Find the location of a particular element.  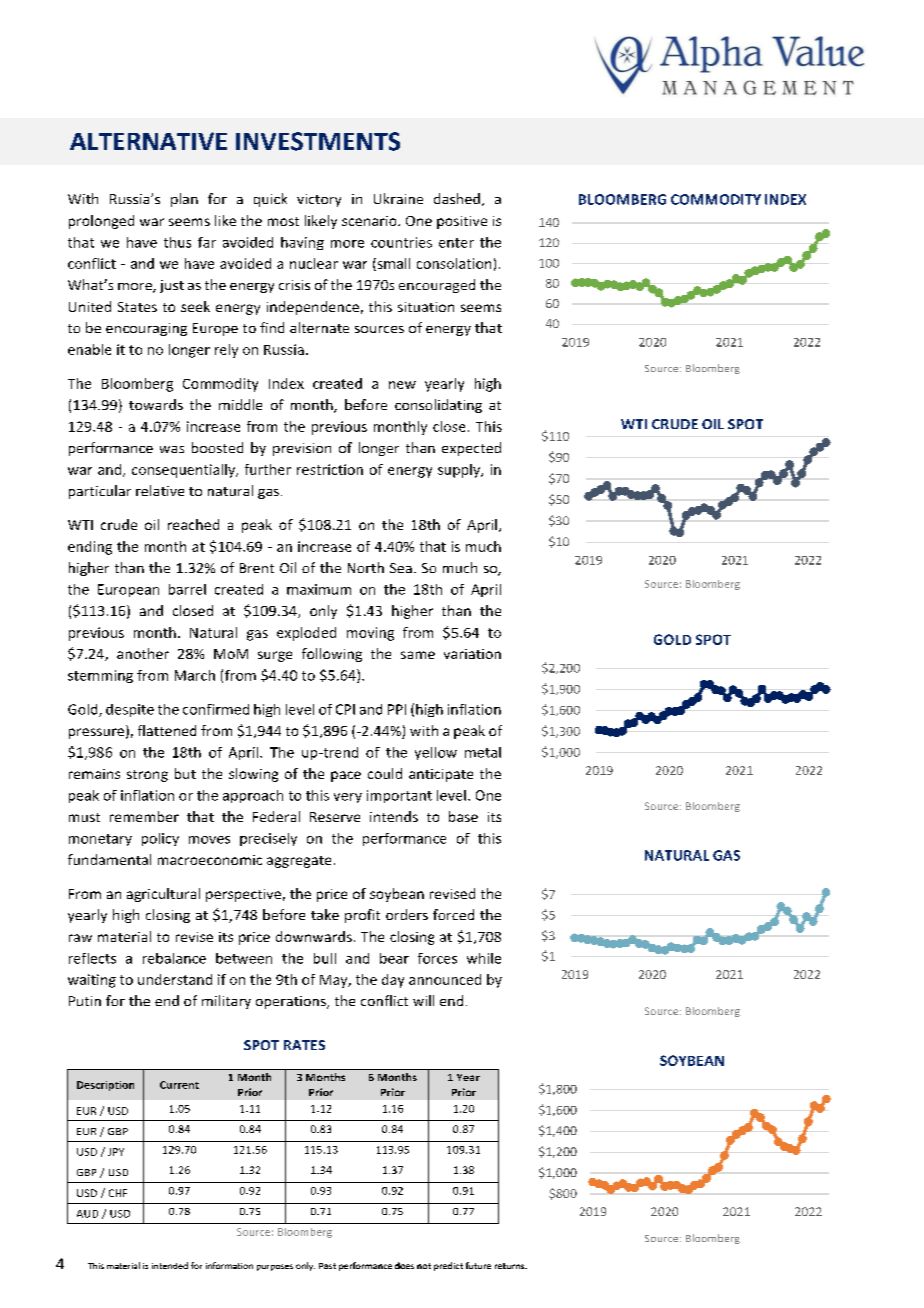

despite is located at coordinates (130, 710).
